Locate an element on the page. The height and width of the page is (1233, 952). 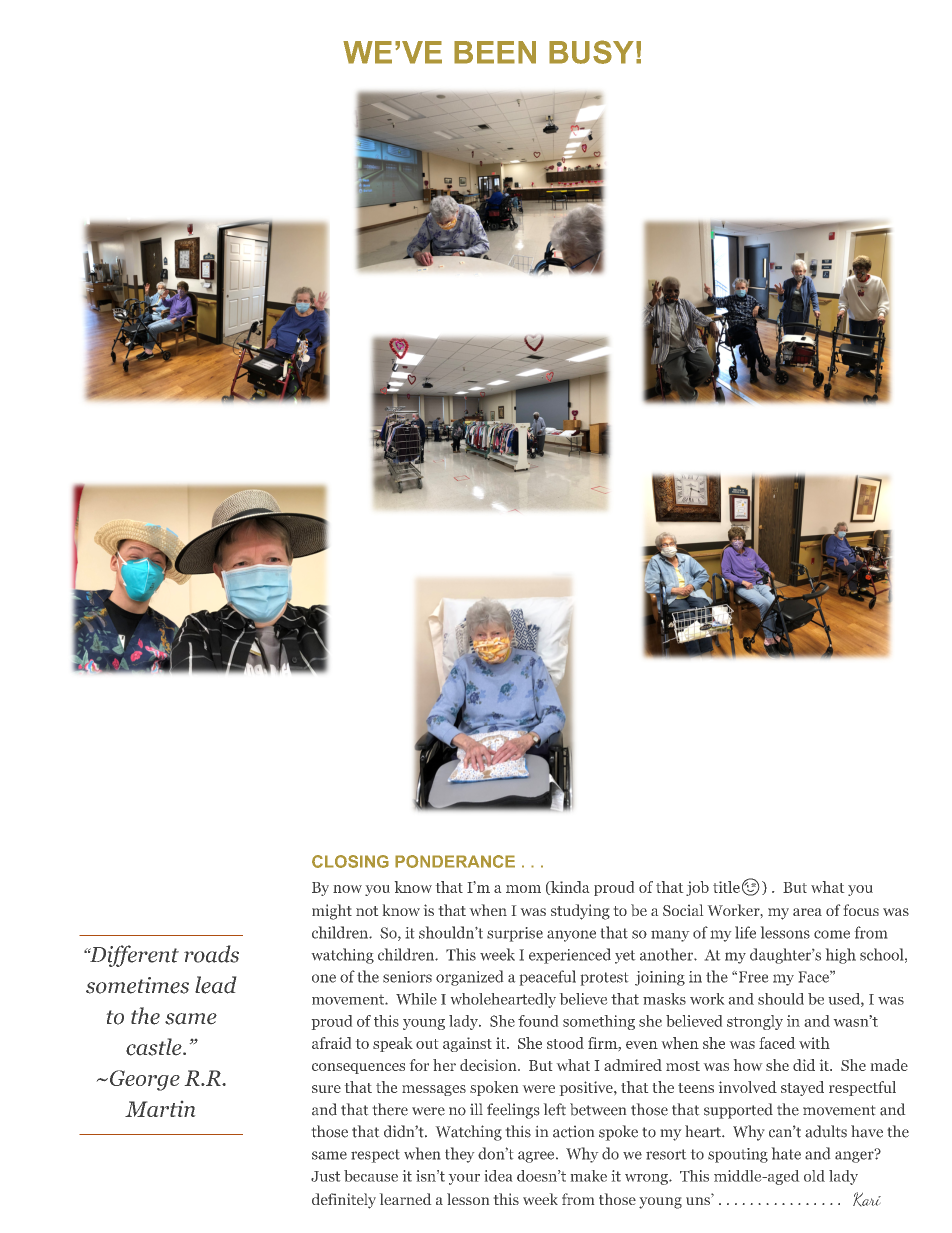
idea is located at coordinates (498, 1176).
